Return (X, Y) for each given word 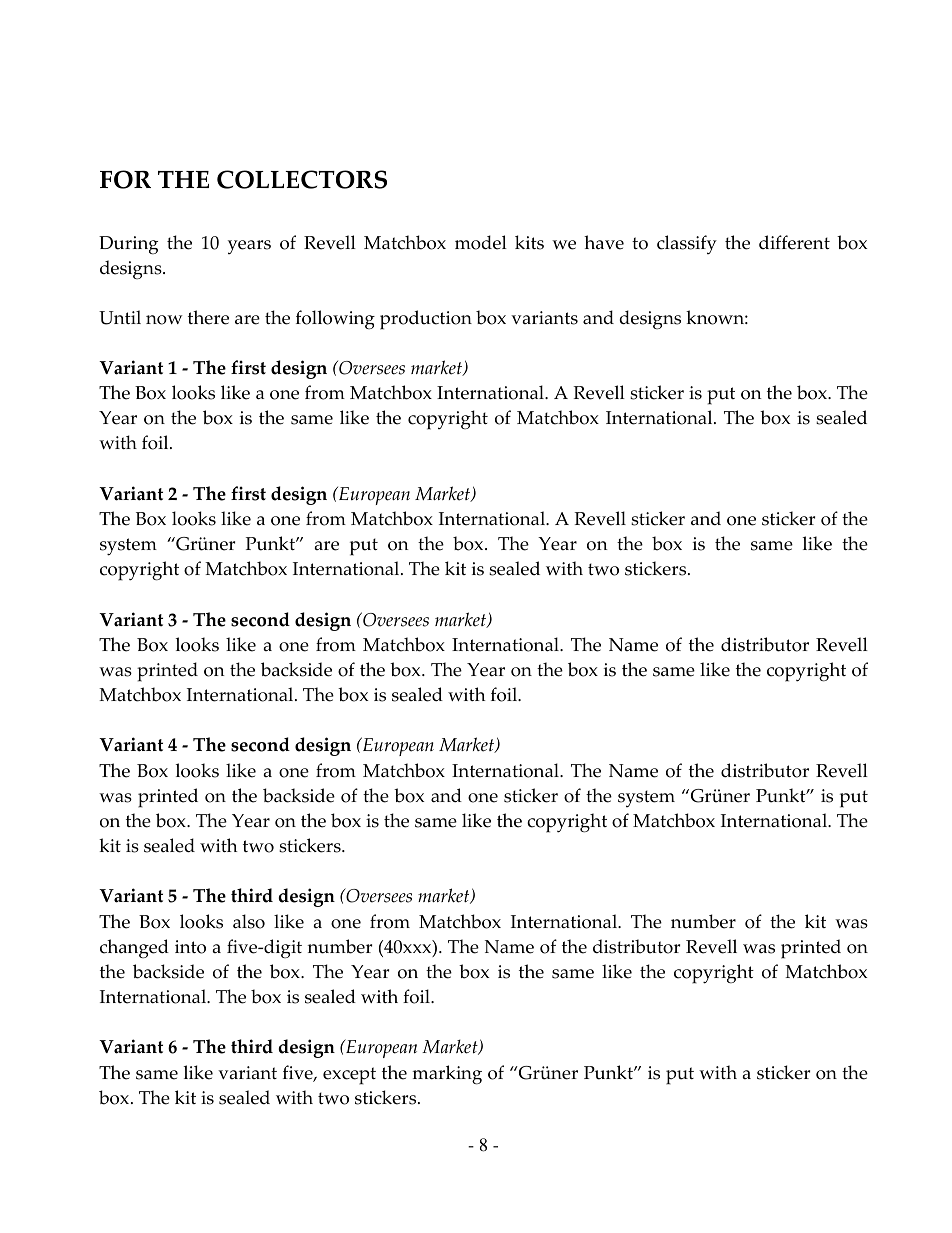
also (249, 921)
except (349, 1076)
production (426, 320)
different (794, 242)
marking (447, 1075)
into (190, 947)
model (481, 242)
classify (687, 244)
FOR (125, 179)
